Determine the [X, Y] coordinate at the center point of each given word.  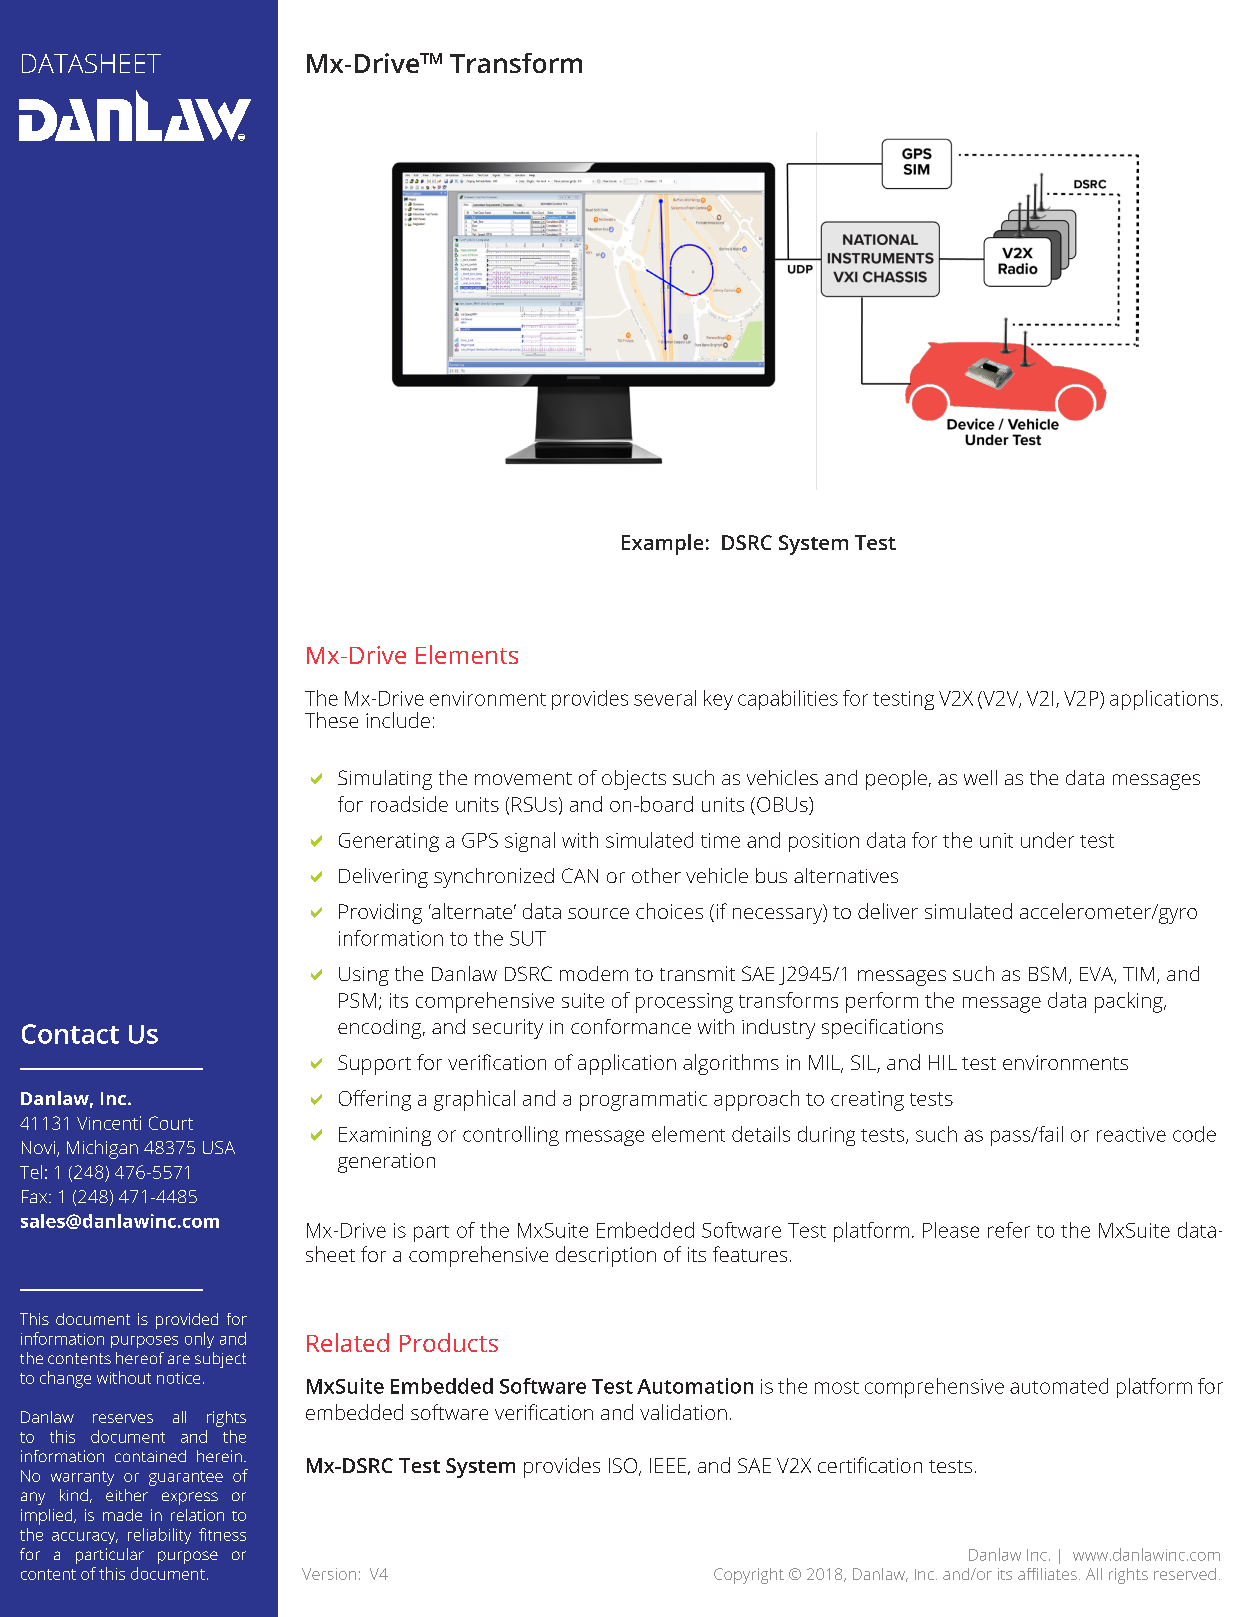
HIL [943, 1062]
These [331, 720]
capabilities [788, 700]
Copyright [749, 1576]
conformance [631, 1026]
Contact [70, 1034]
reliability [159, 1536]
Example [662, 544]
